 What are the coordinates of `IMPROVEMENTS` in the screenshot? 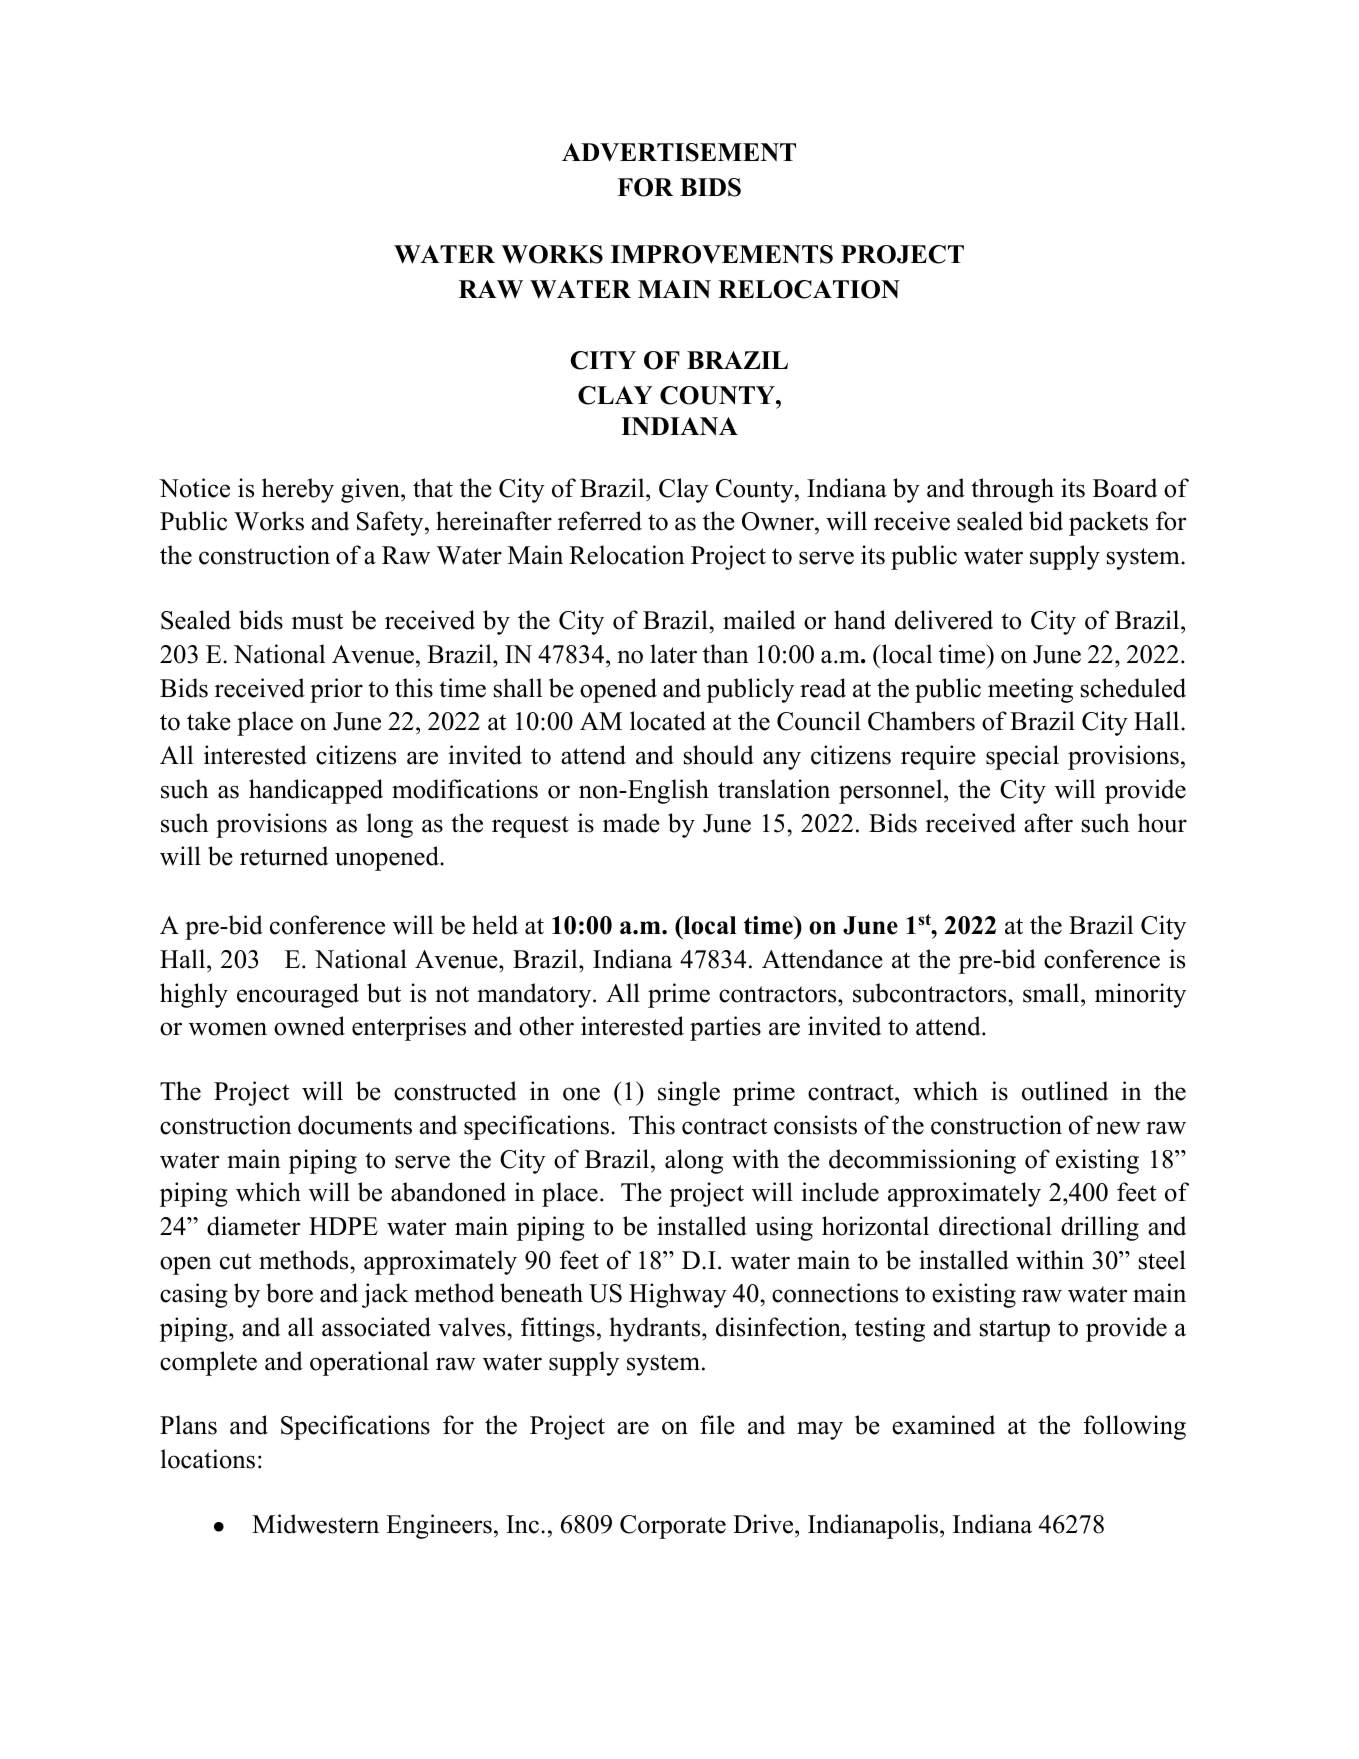 It's located at (722, 254).
